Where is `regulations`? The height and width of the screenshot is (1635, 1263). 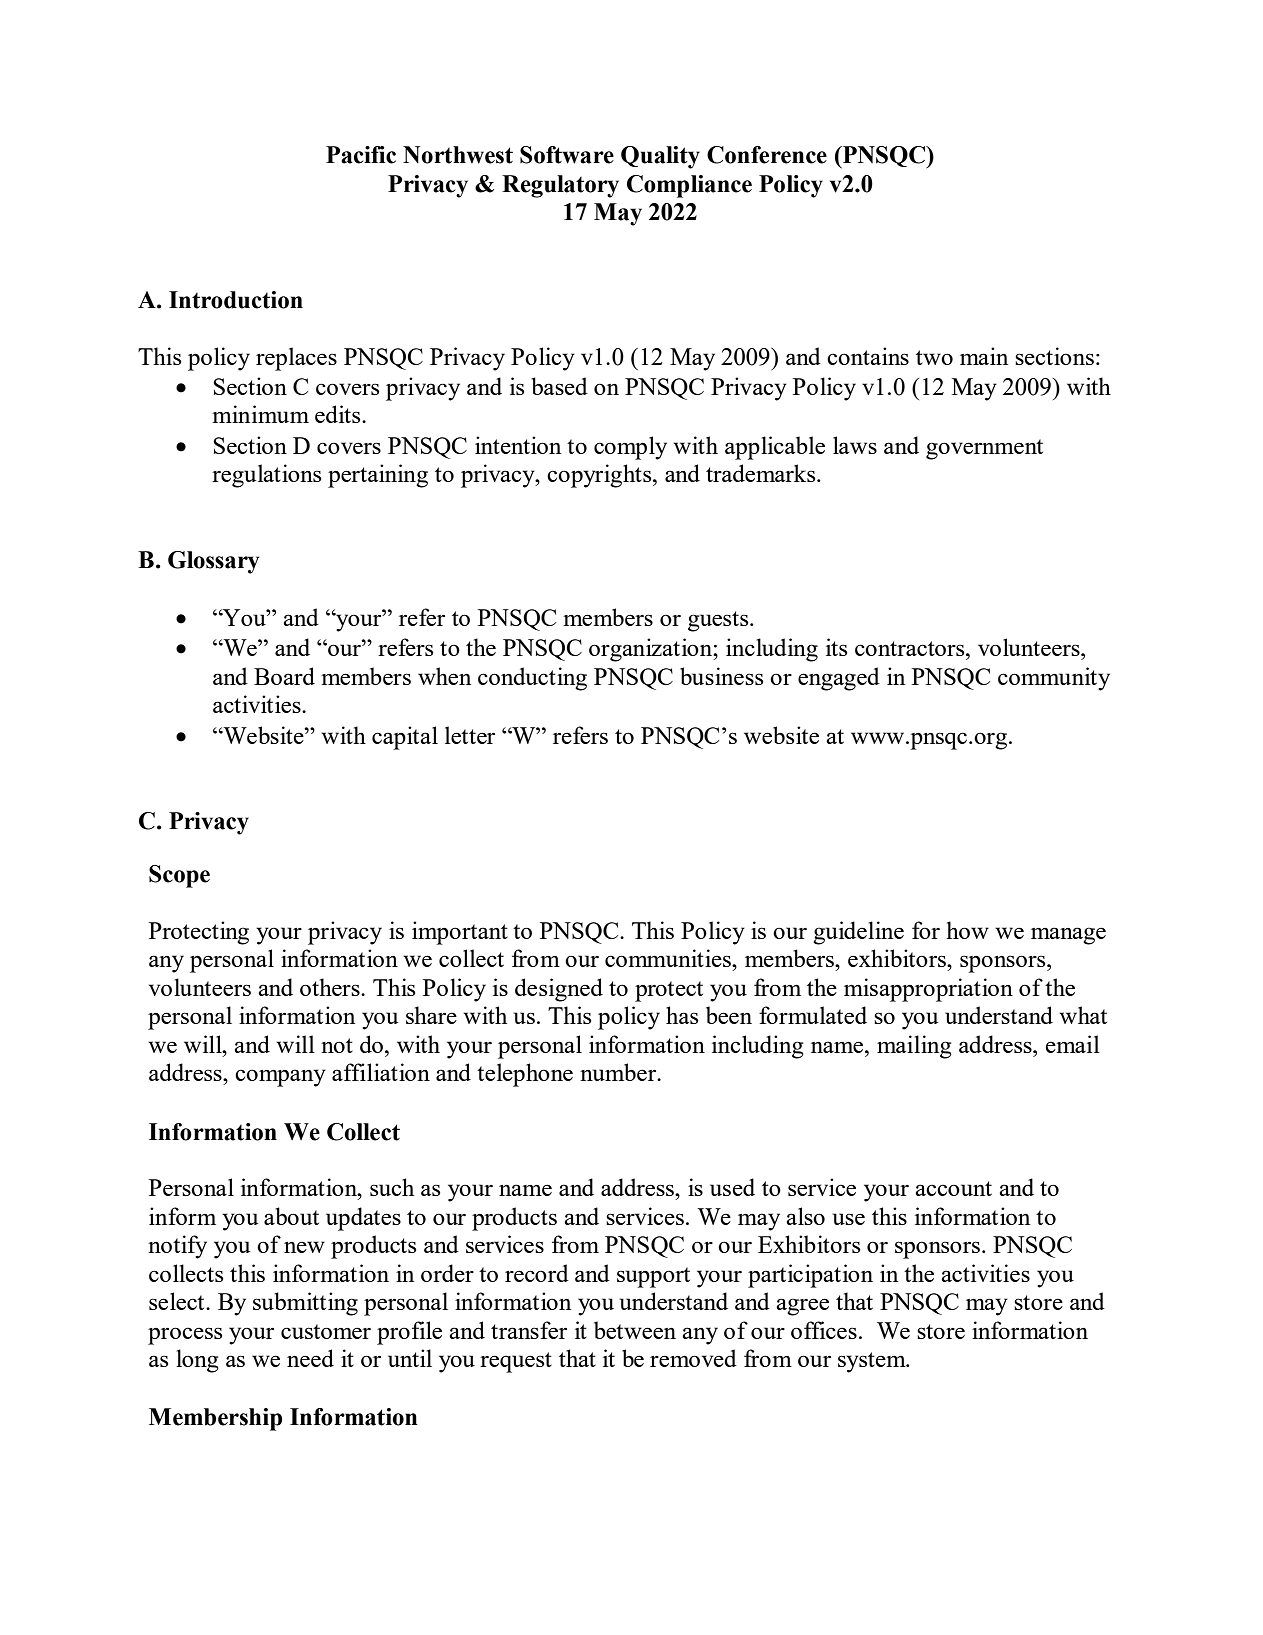 regulations is located at coordinates (266, 476).
